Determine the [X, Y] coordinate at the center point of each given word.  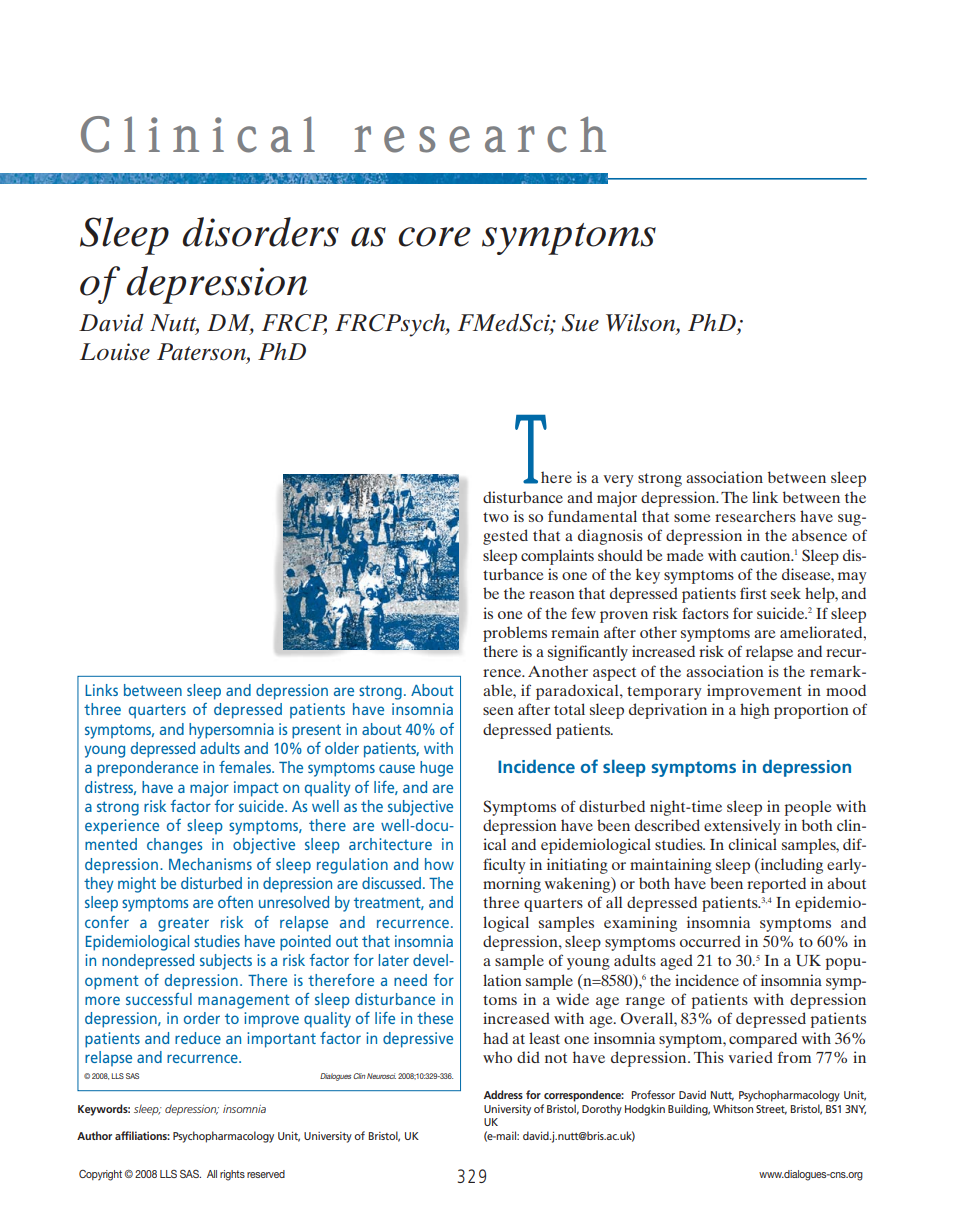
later [394, 960]
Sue [580, 323]
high [755, 711]
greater [183, 924]
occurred [710, 941]
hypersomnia [231, 731]
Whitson [733, 1108]
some [692, 518]
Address [503, 1094]
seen [498, 711]
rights [232, 1175]
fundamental [592, 516]
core [434, 237]
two [496, 517]
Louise [115, 352]
